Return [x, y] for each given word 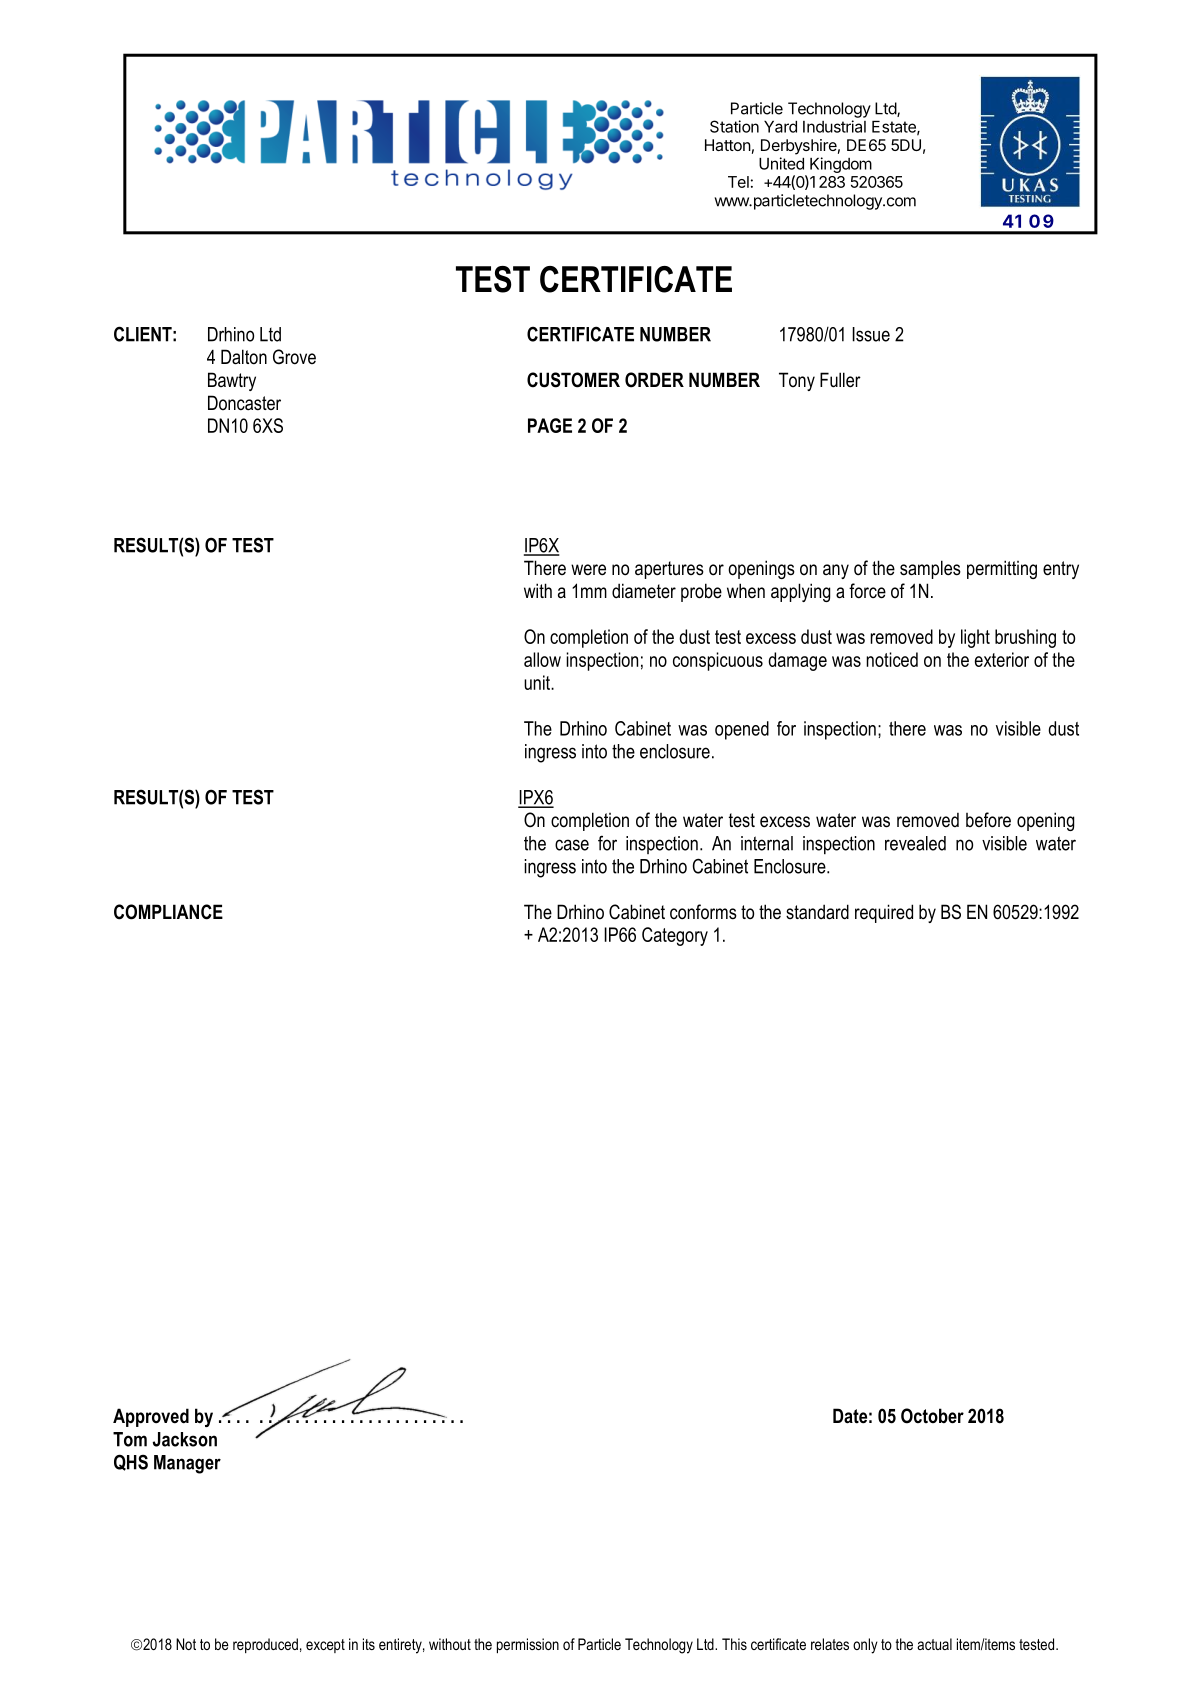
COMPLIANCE [168, 912]
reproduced [265, 1645]
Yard [780, 127]
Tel [738, 182]
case [572, 845]
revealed [915, 843]
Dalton [244, 357]
